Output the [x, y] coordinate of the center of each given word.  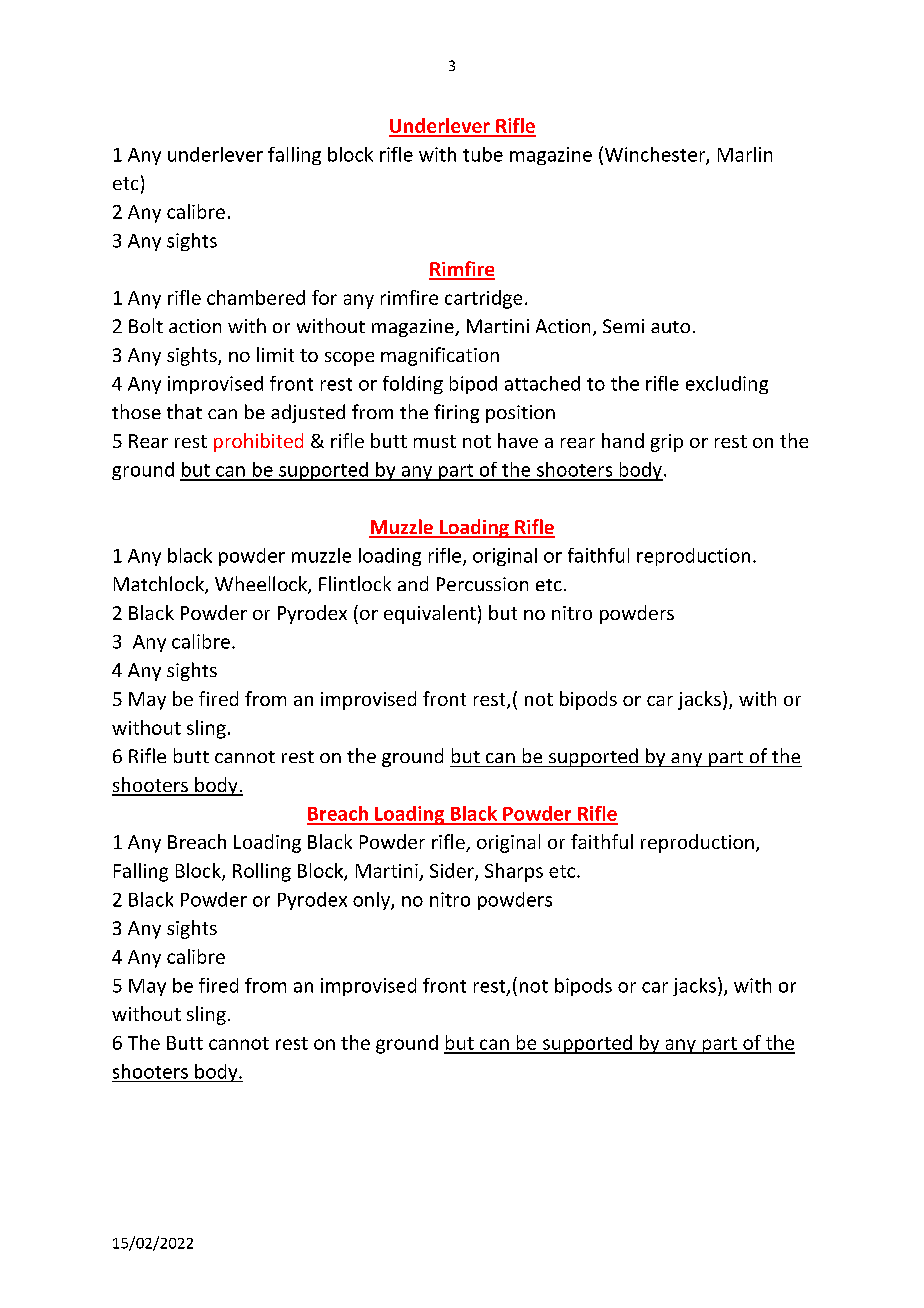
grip [667, 443]
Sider [453, 871]
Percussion [482, 584]
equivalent [430, 614]
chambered [256, 297]
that [184, 411]
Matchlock [160, 585]
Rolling [262, 872]
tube [483, 154]
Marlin [745, 154]
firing [456, 413]
